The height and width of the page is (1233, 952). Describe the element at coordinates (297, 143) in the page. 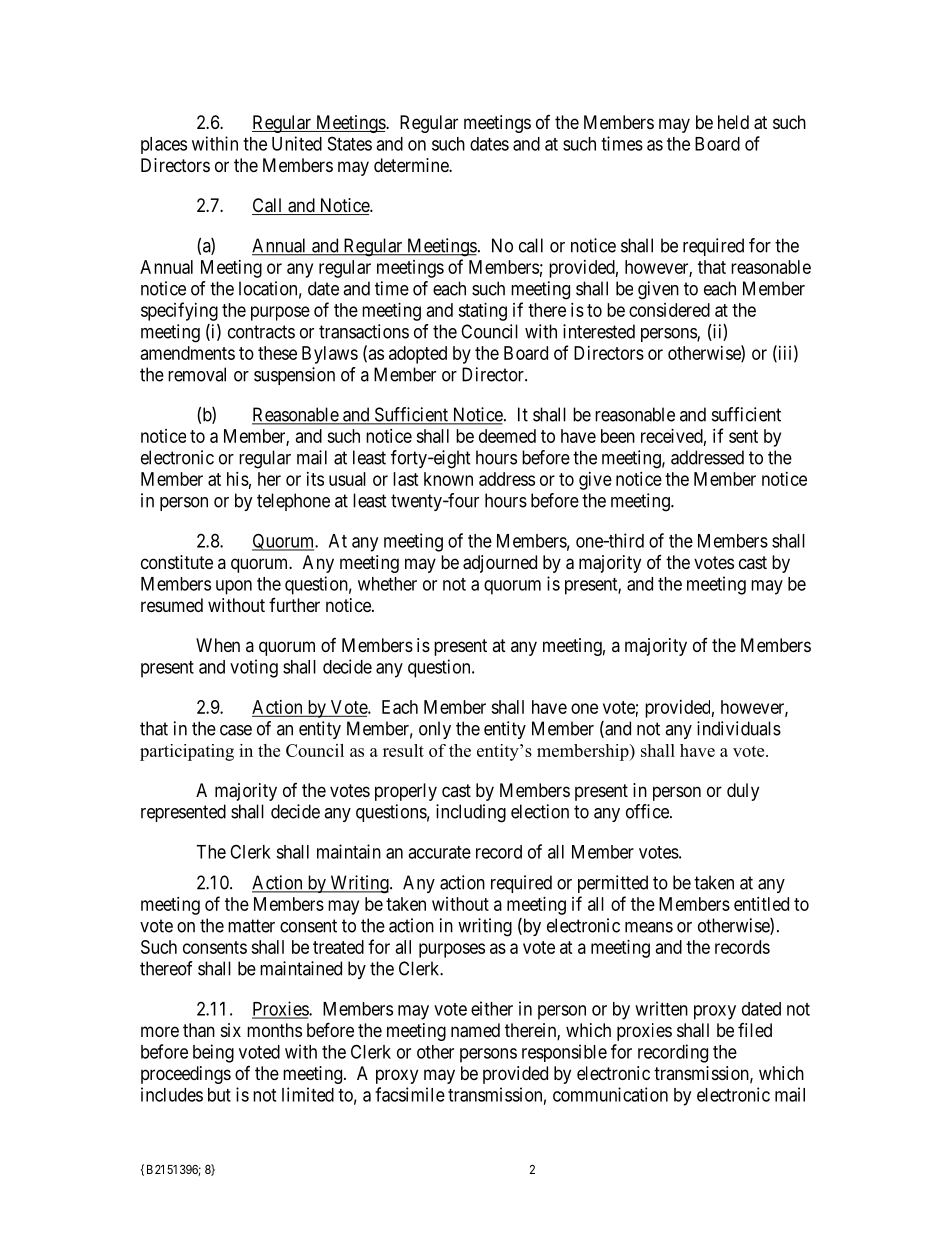

I see `United` at that location.
